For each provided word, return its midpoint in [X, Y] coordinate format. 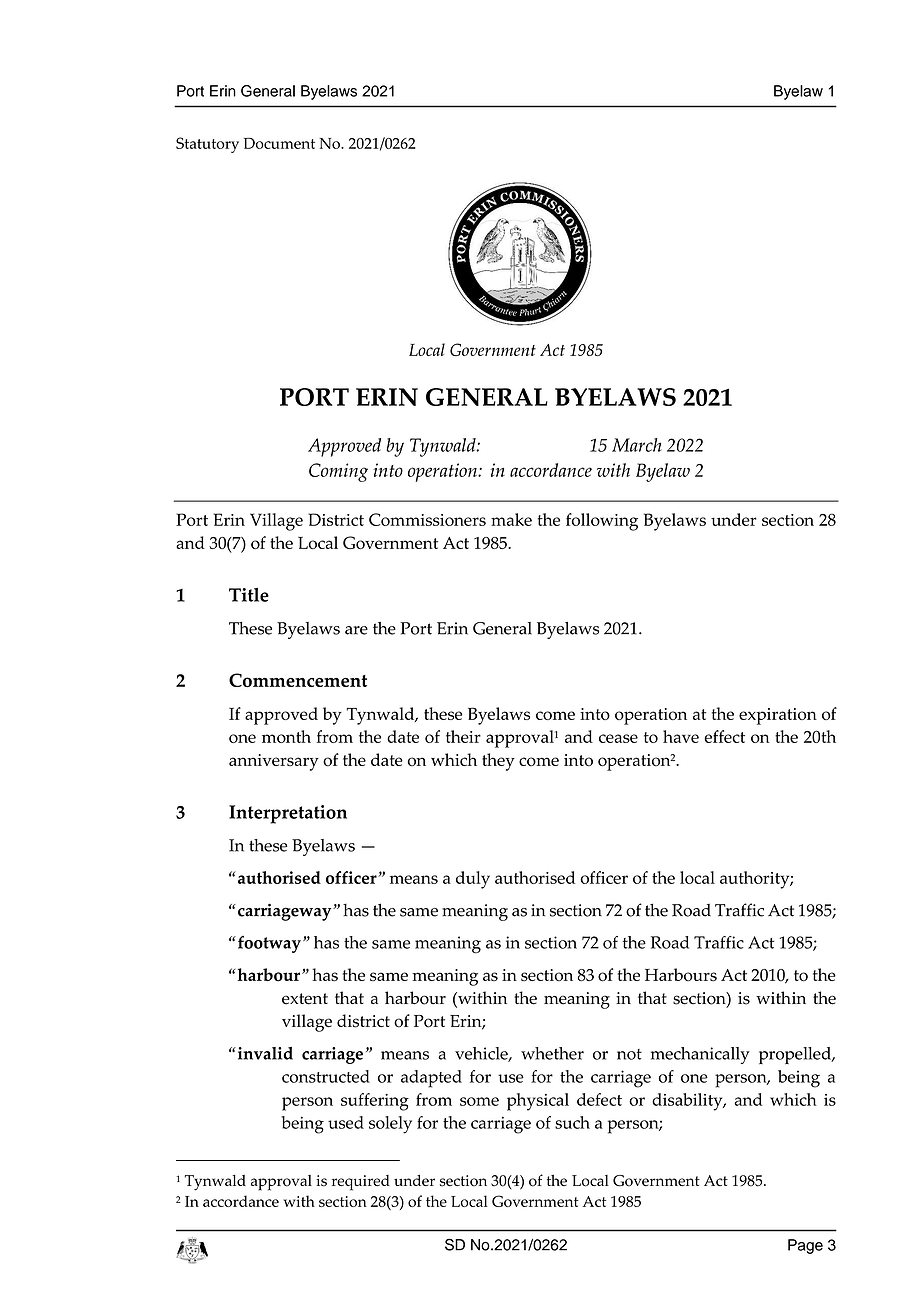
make [511, 519]
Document [279, 143]
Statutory [207, 145]
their [463, 736]
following [602, 522]
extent [305, 999]
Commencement [298, 680]
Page [805, 1246]
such [572, 1122]
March [637, 445]
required [361, 1183]
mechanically [700, 1055]
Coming [338, 472]
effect [724, 736]
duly [473, 880]
